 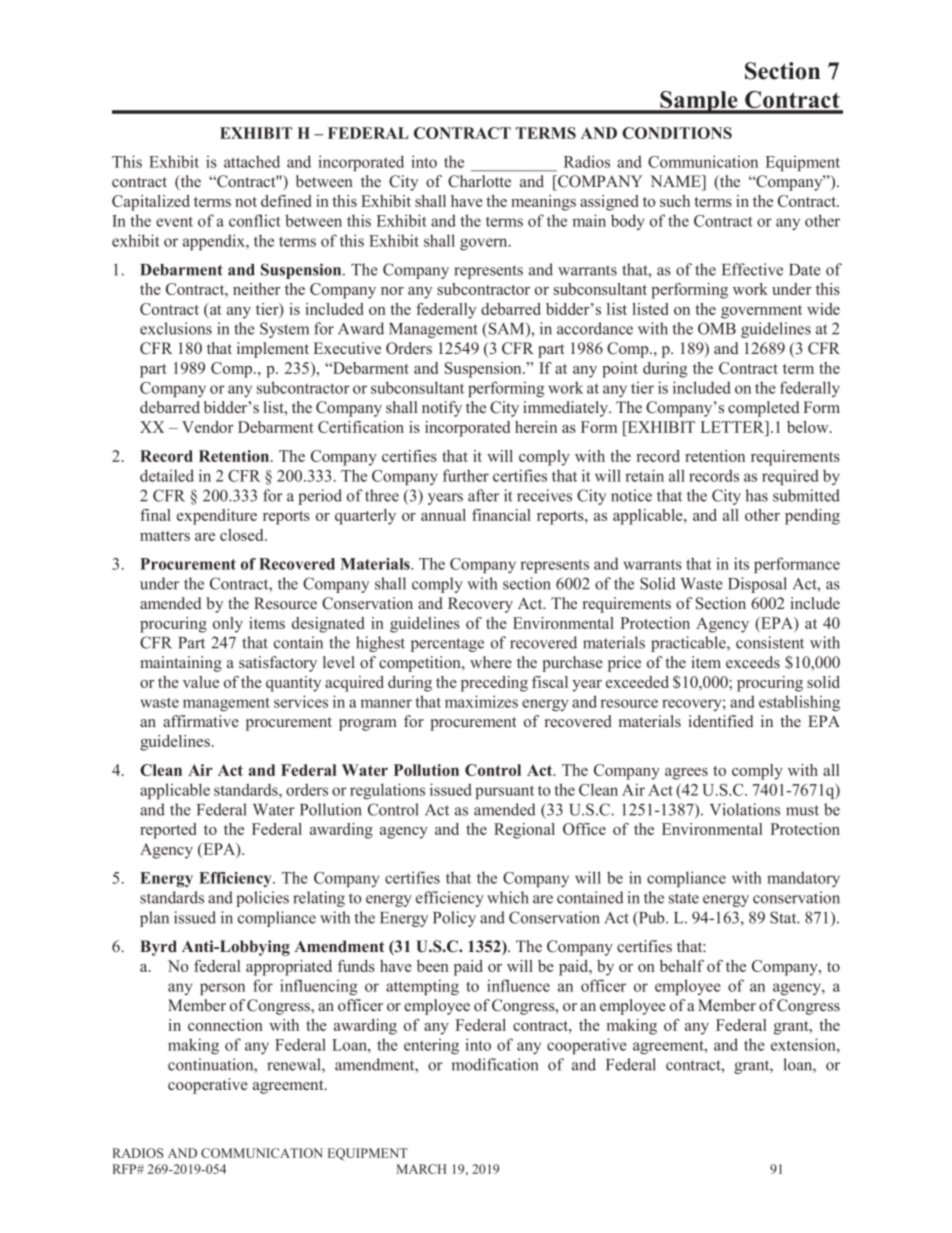 What do you see at coordinates (491, 662) in the image?
I see `where` at bounding box center [491, 662].
